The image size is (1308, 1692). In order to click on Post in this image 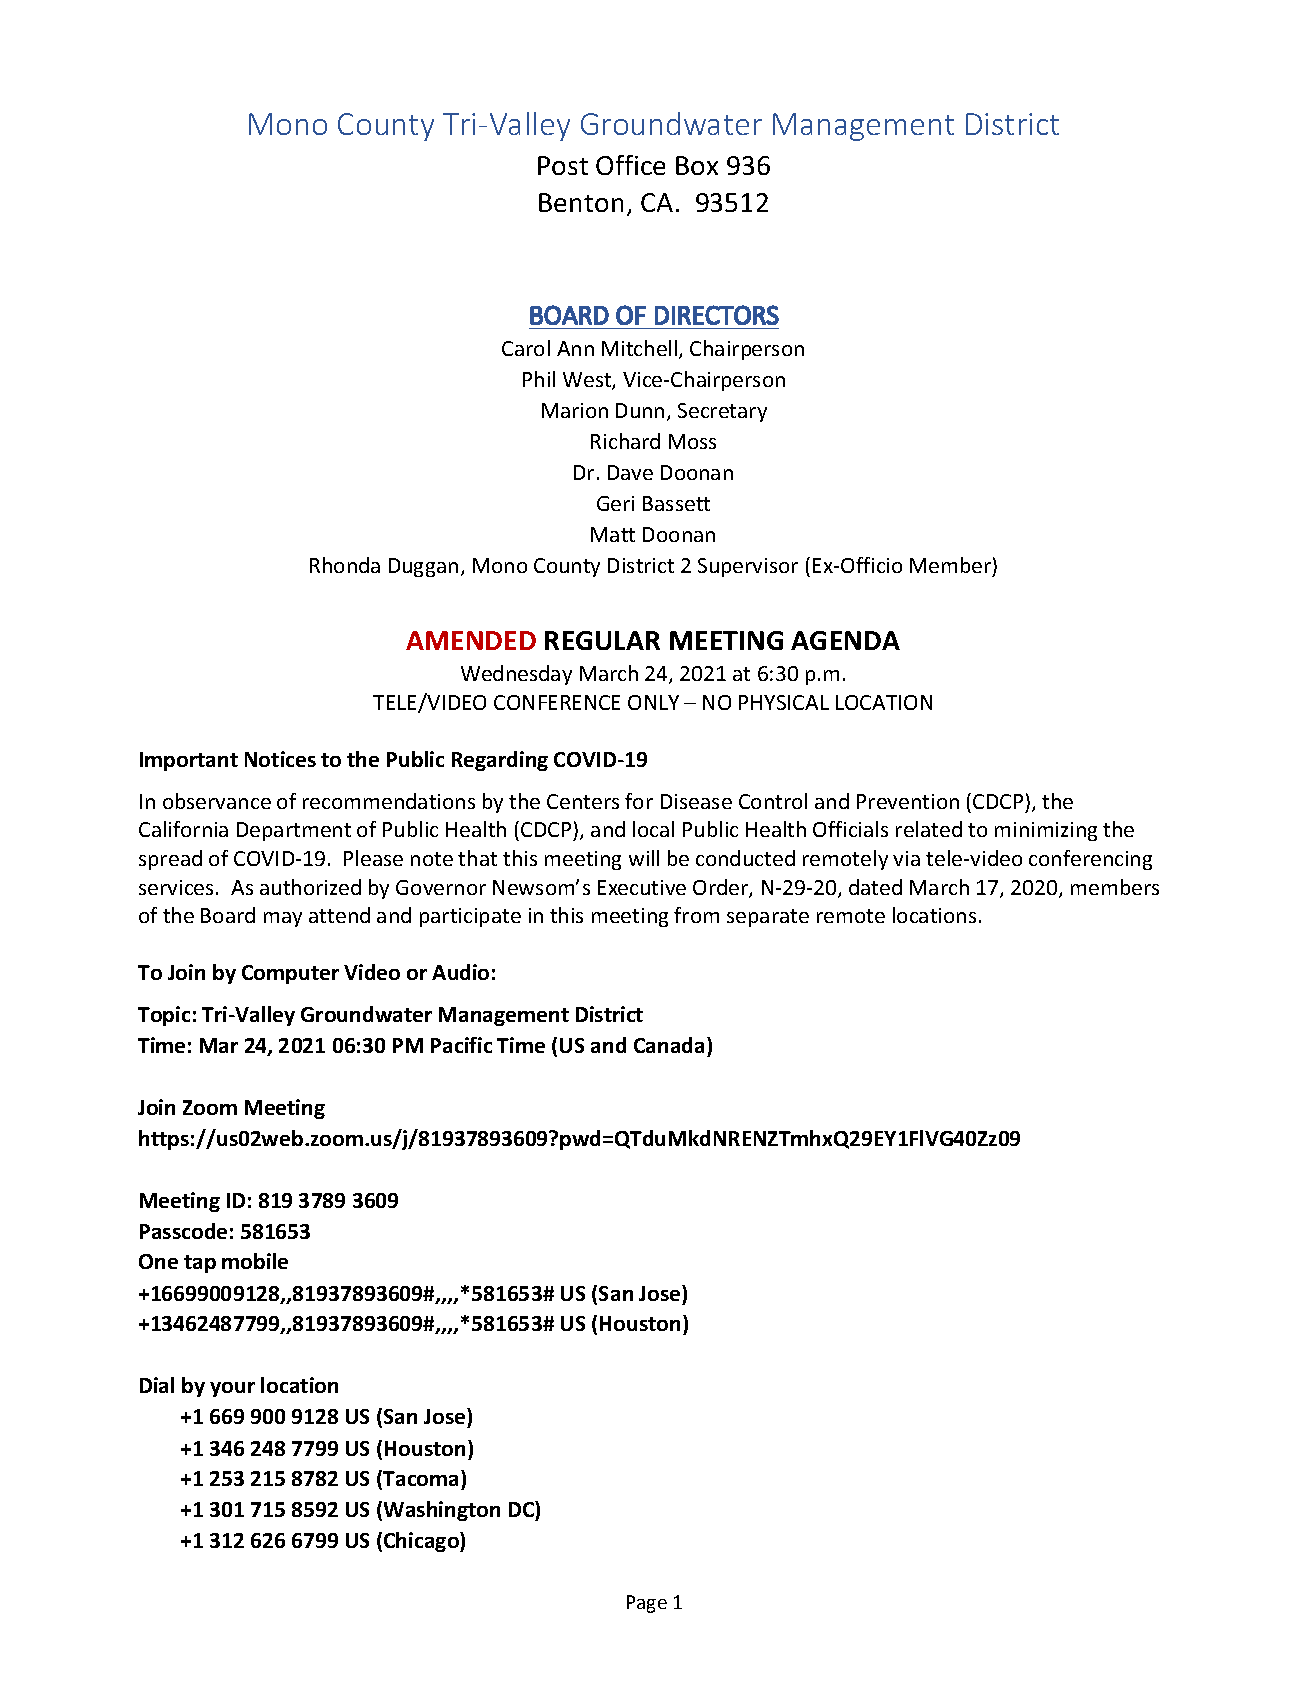, I will do `click(563, 165)`.
